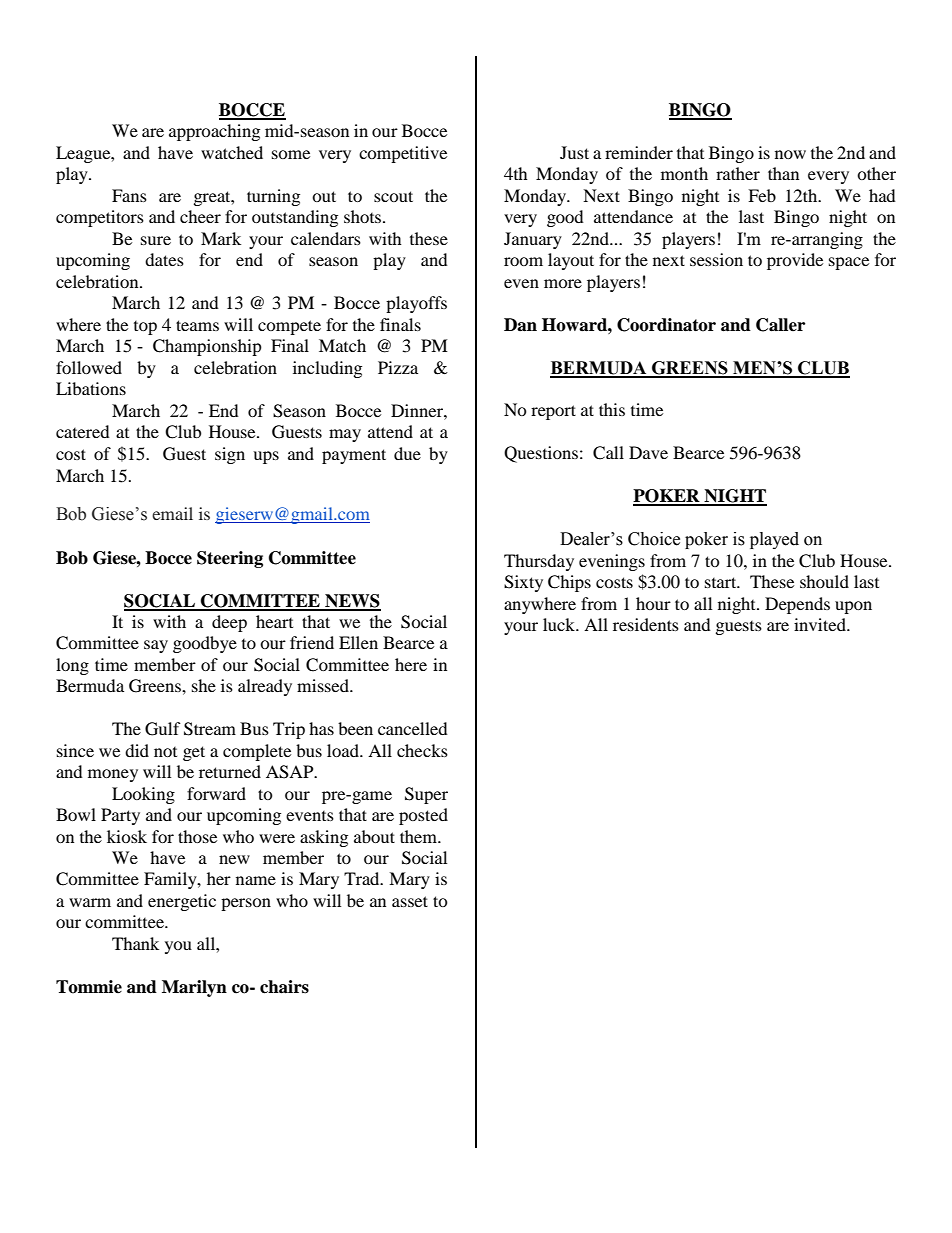 The image size is (952, 1233). Describe the element at coordinates (232, 152) in the screenshot. I see `watched` at that location.
